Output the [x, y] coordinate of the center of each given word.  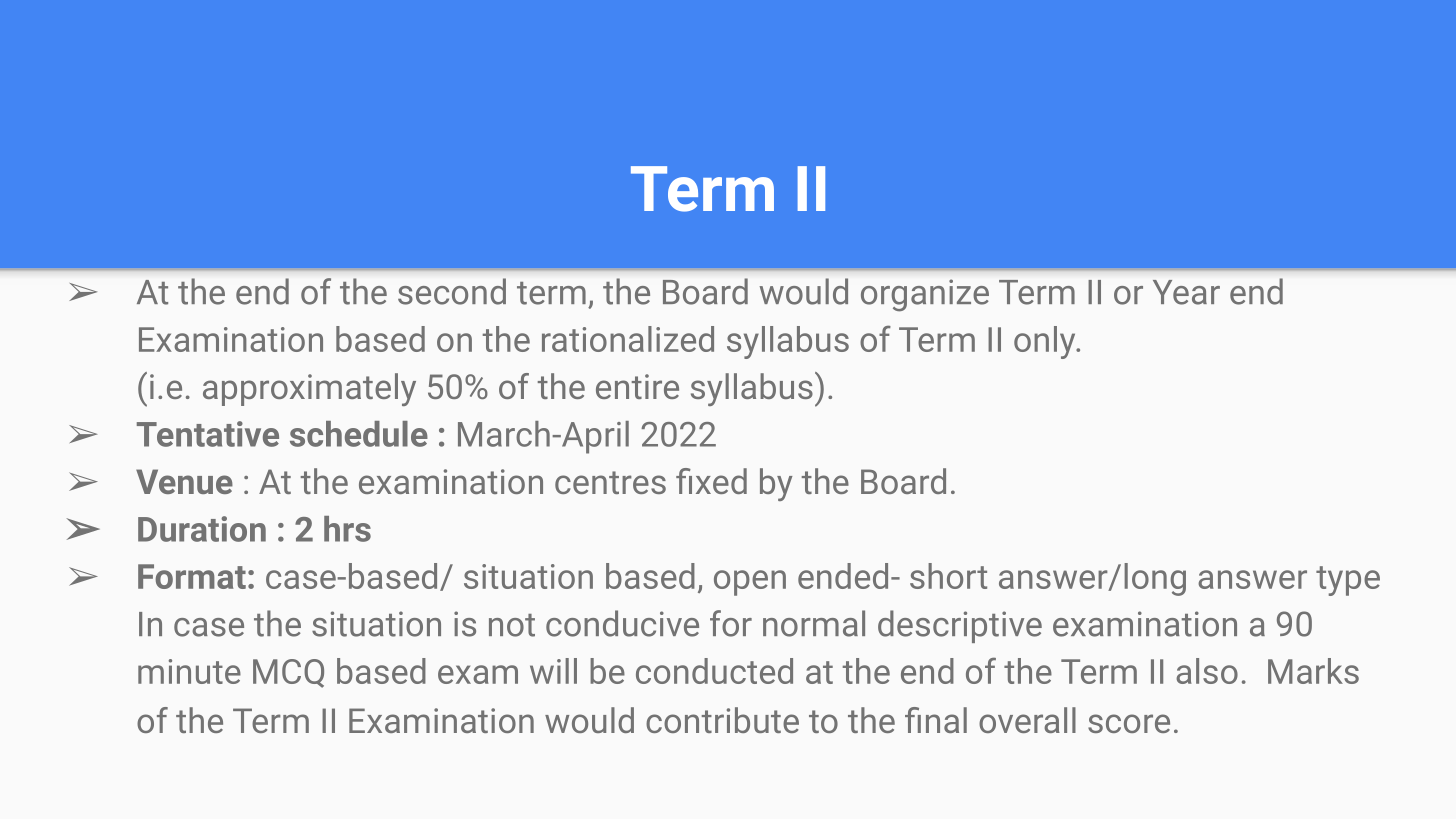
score [1129, 723]
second [452, 291]
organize [925, 295]
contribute [722, 720]
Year [1186, 292]
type [1348, 581]
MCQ [288, 673]
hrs [347, 529]
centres [610, 482]
